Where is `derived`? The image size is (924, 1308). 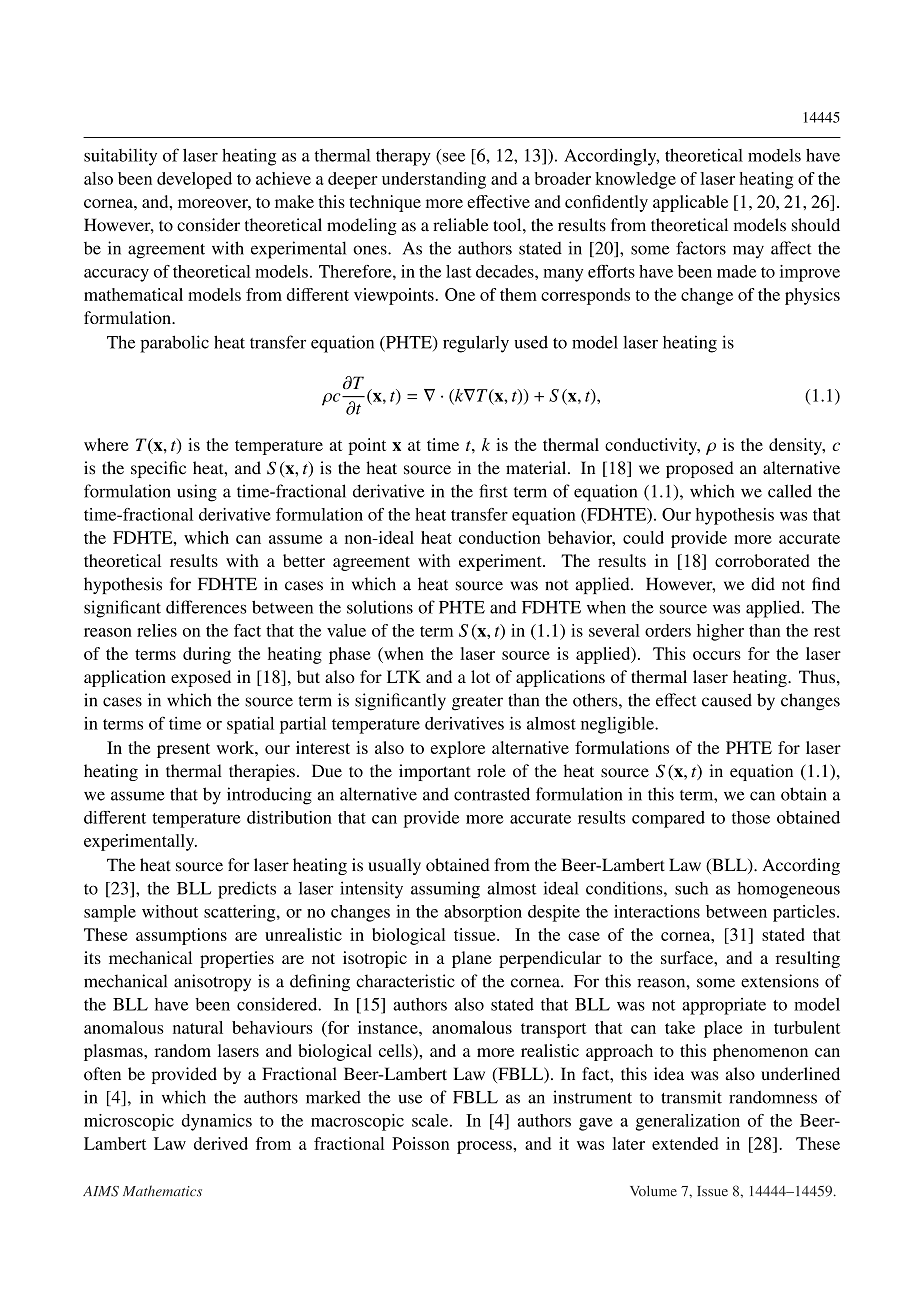
derived is located at coordinates (221, 1143).
